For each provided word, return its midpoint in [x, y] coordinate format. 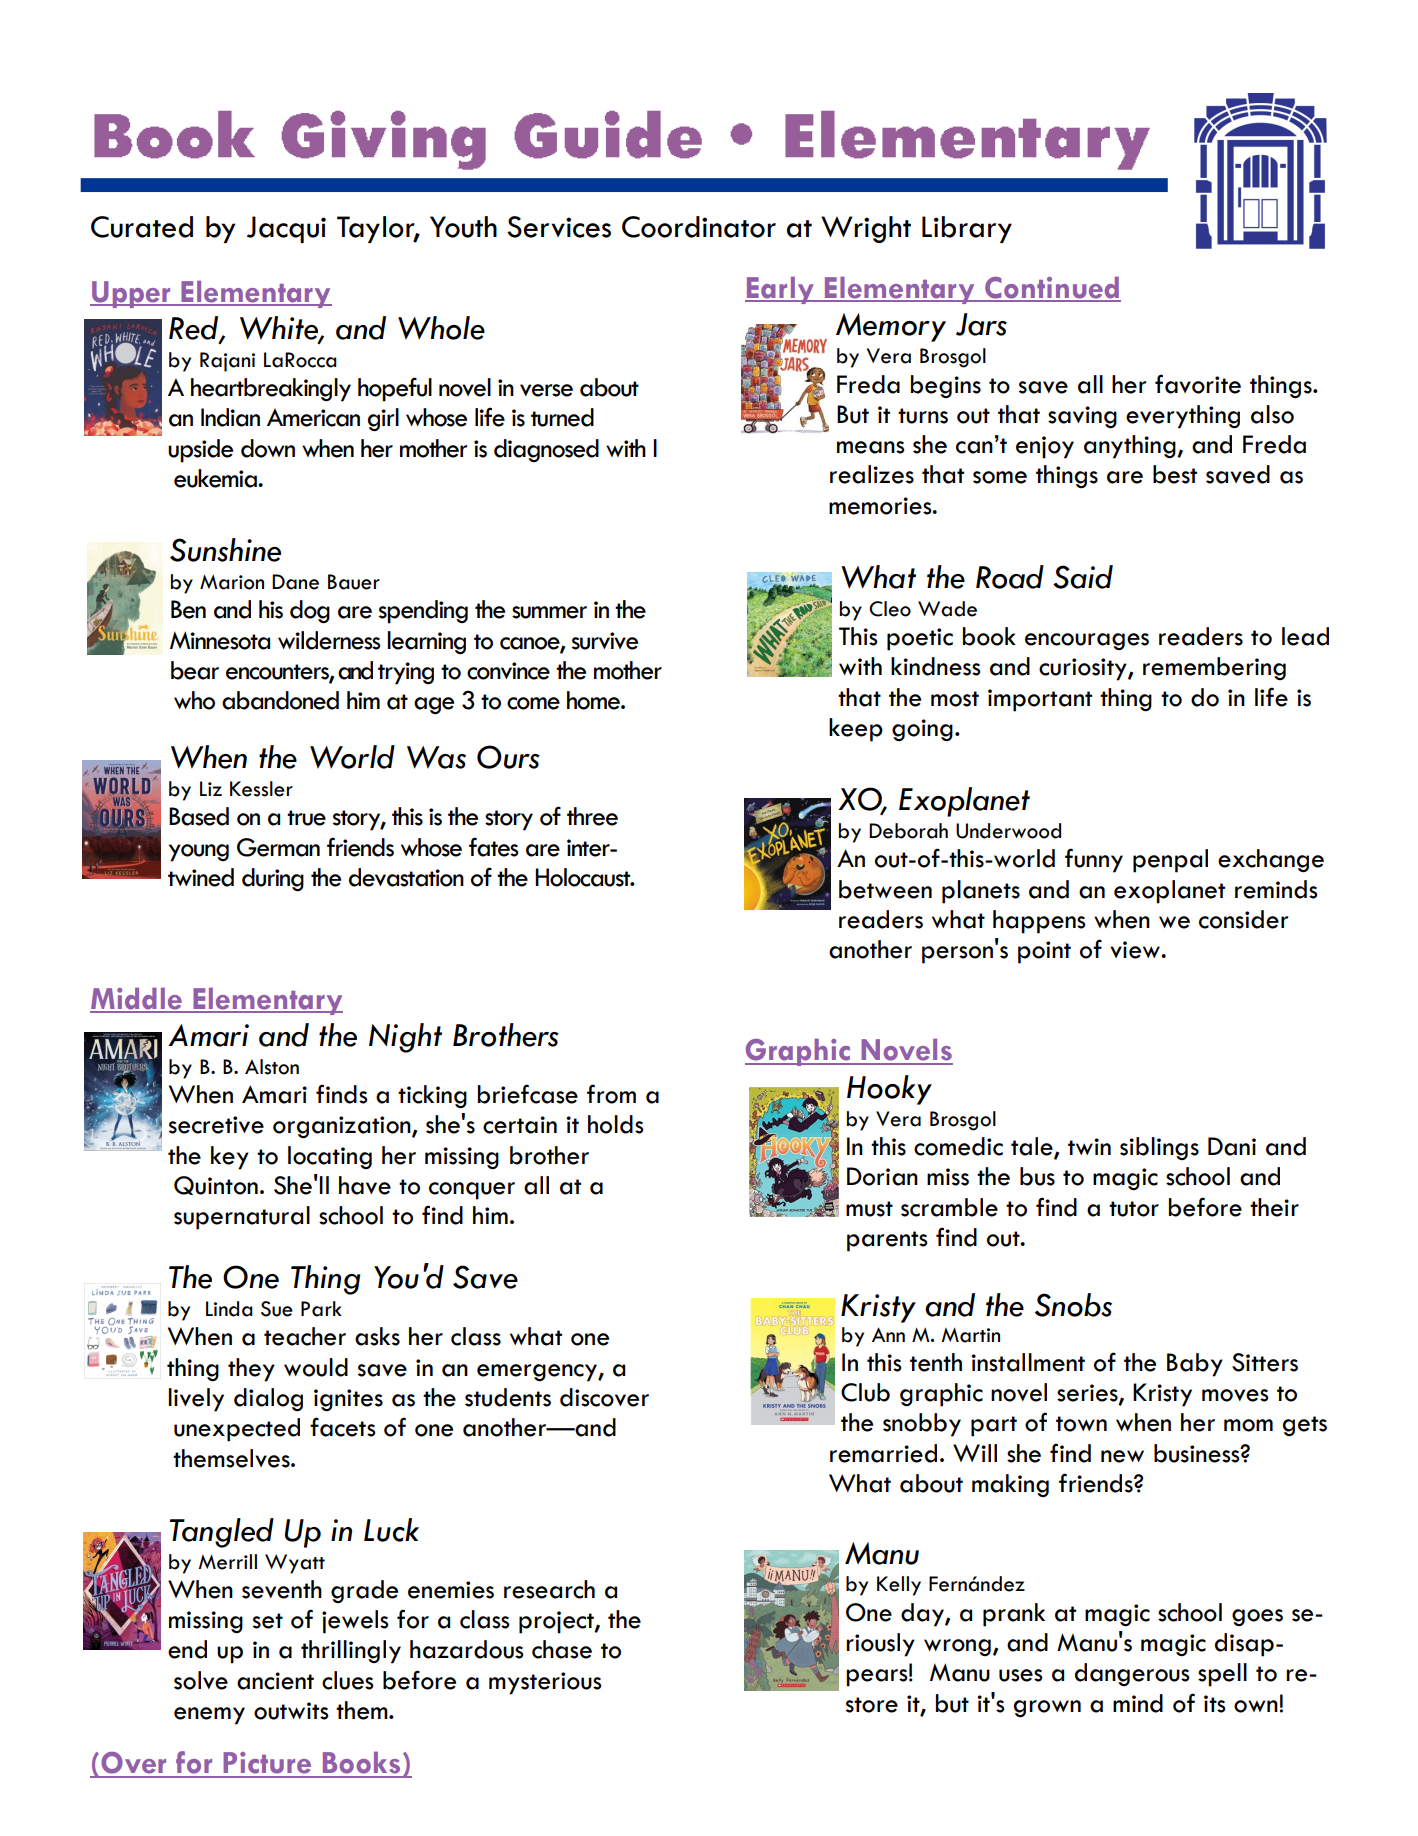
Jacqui [286, 229]
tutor [1134, 1209]
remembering [1214, 668]
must [869, 1209]
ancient [275, 1681]
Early [780, 290]
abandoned [280, 700]
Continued [1052, 289]
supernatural [242, 1218]
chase [562, 1649]
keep [856, 730]
